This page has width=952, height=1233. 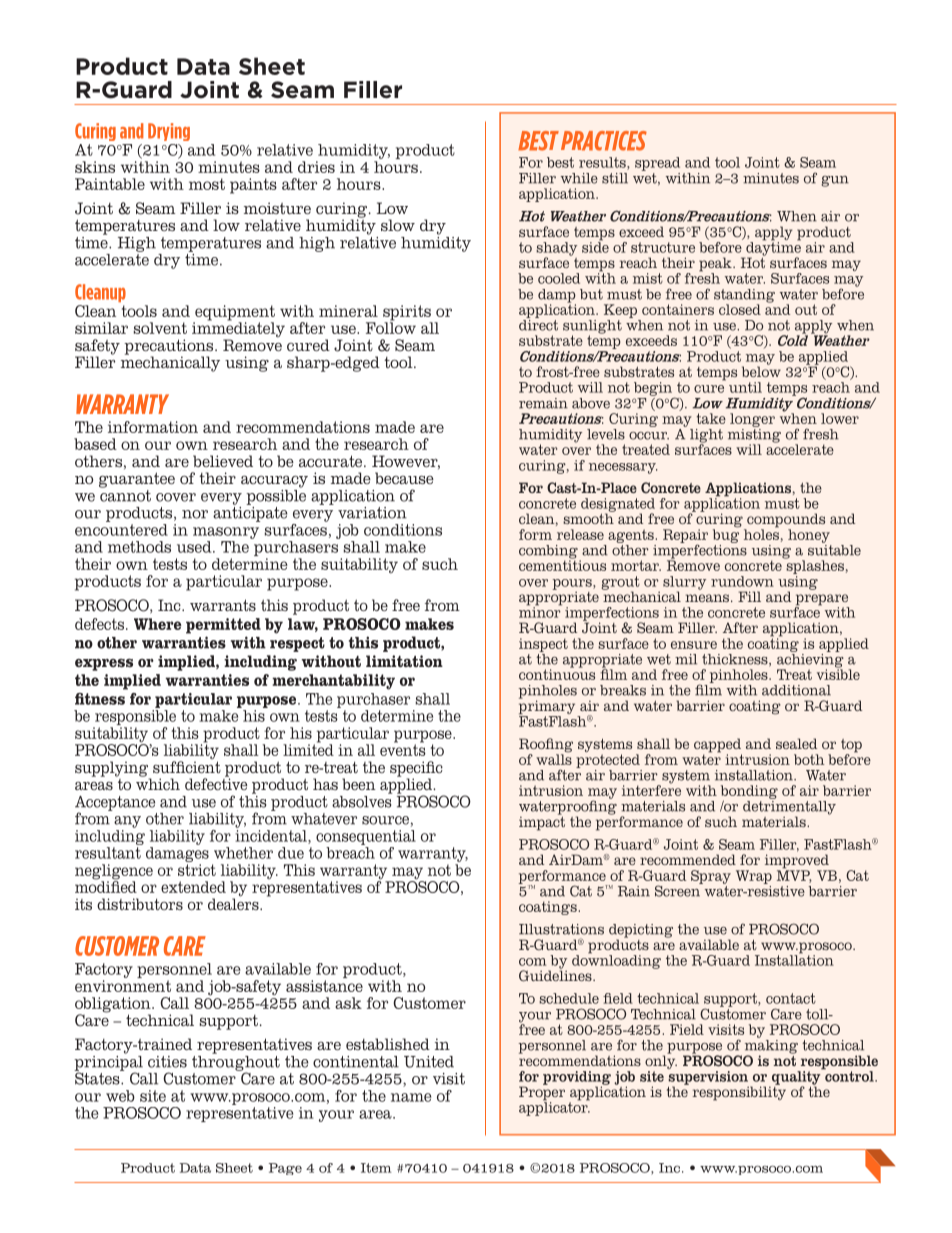 I want to click on limitation, so click(x=404, y=661).
